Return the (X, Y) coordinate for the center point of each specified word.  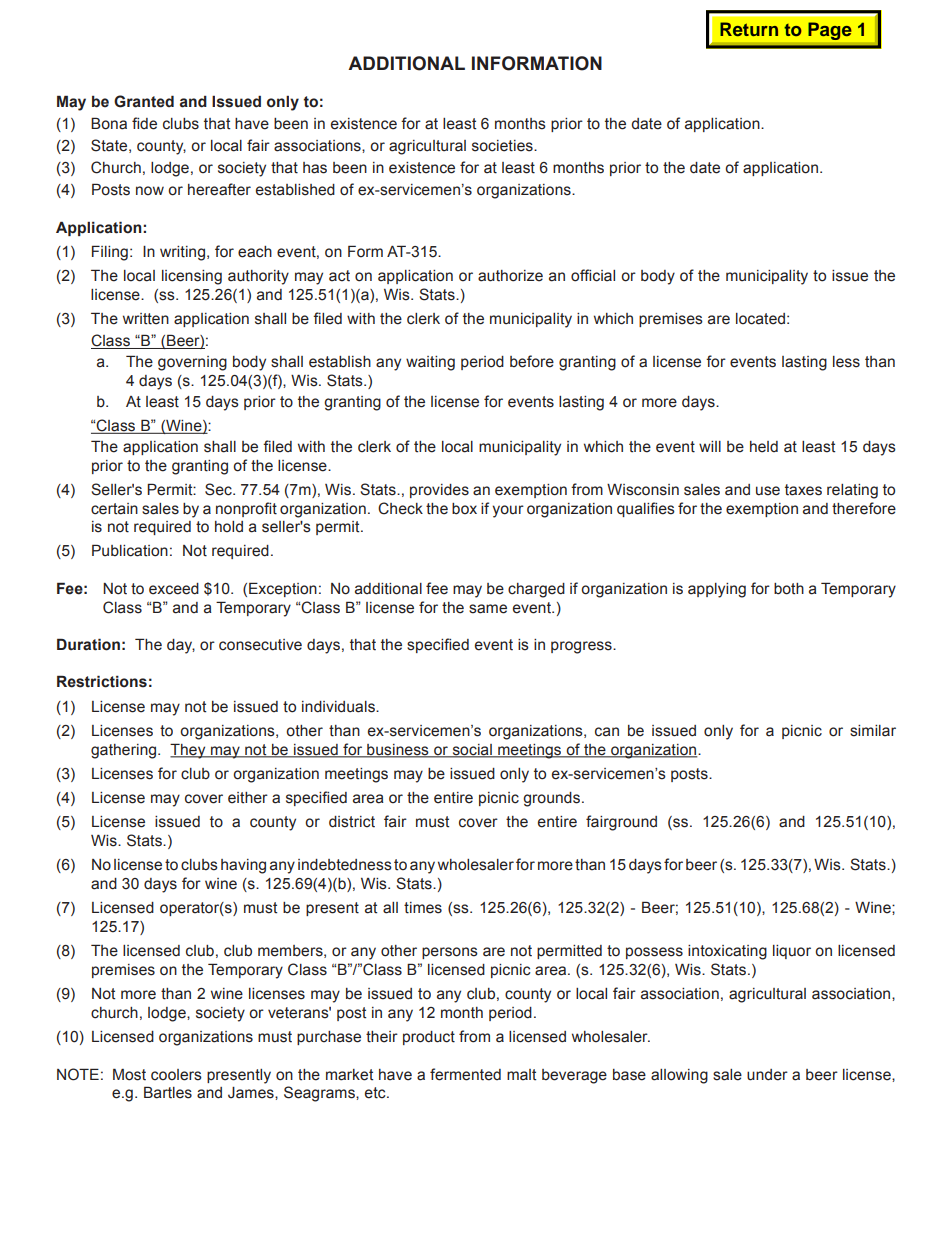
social (472, 750)
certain (114, 509)
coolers (176, 1075)
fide (144, 123)
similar (873, 731)
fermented (465, 1074)
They (189, 751)
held (764, 447)
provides (439, 491)
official (593, 275)
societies (503, 146)
